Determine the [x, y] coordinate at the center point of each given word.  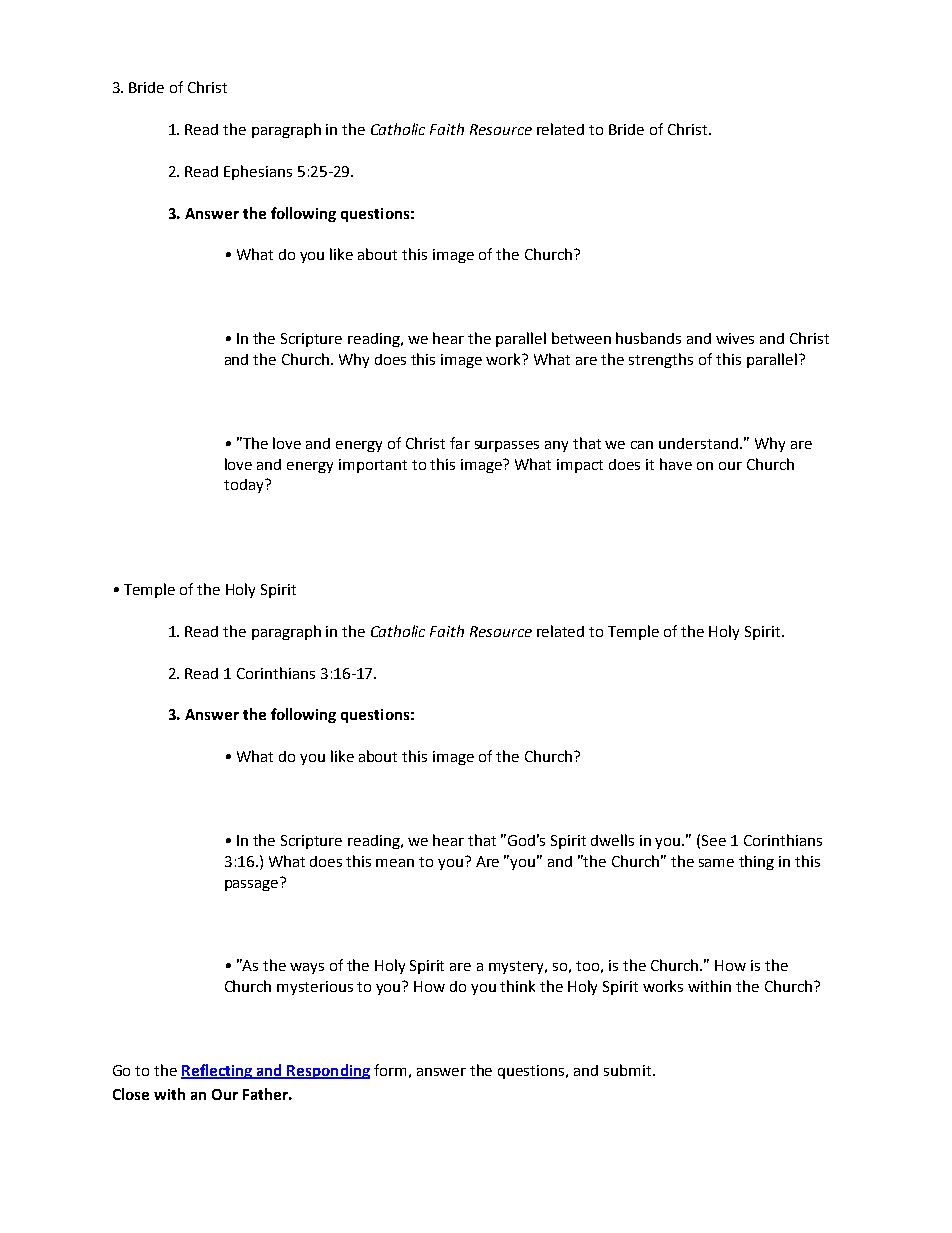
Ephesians [258, 172]
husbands [648, 338]
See [714, 840]
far [460, 443]
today [245, 486]
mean [395, 863]
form [390, 1070]
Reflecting [218, 1071]
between [581, 338]
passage [253, 884]
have [676, 464]
